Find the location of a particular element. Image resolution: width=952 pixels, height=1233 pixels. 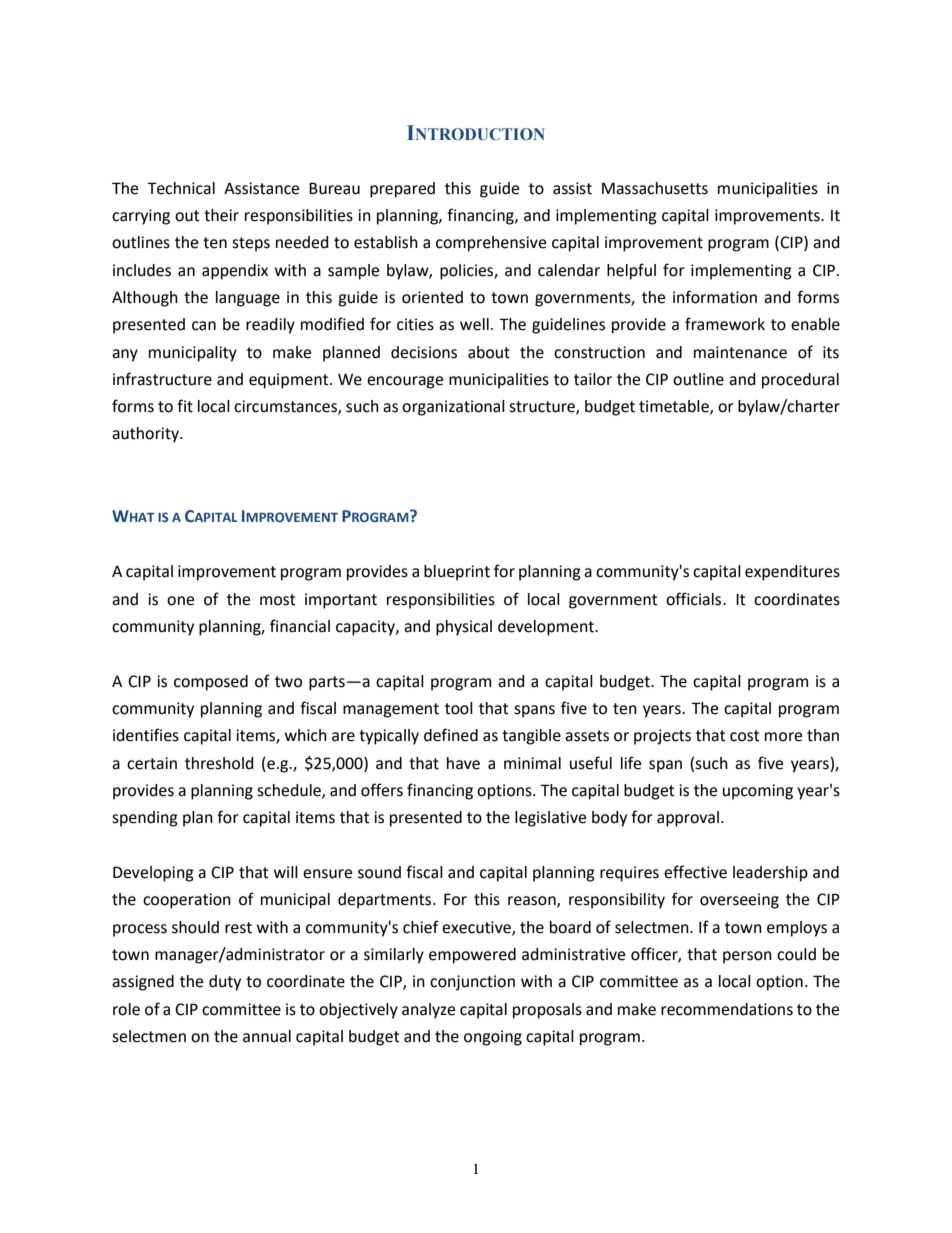

upcoming is located at coordinates (758, 792).
